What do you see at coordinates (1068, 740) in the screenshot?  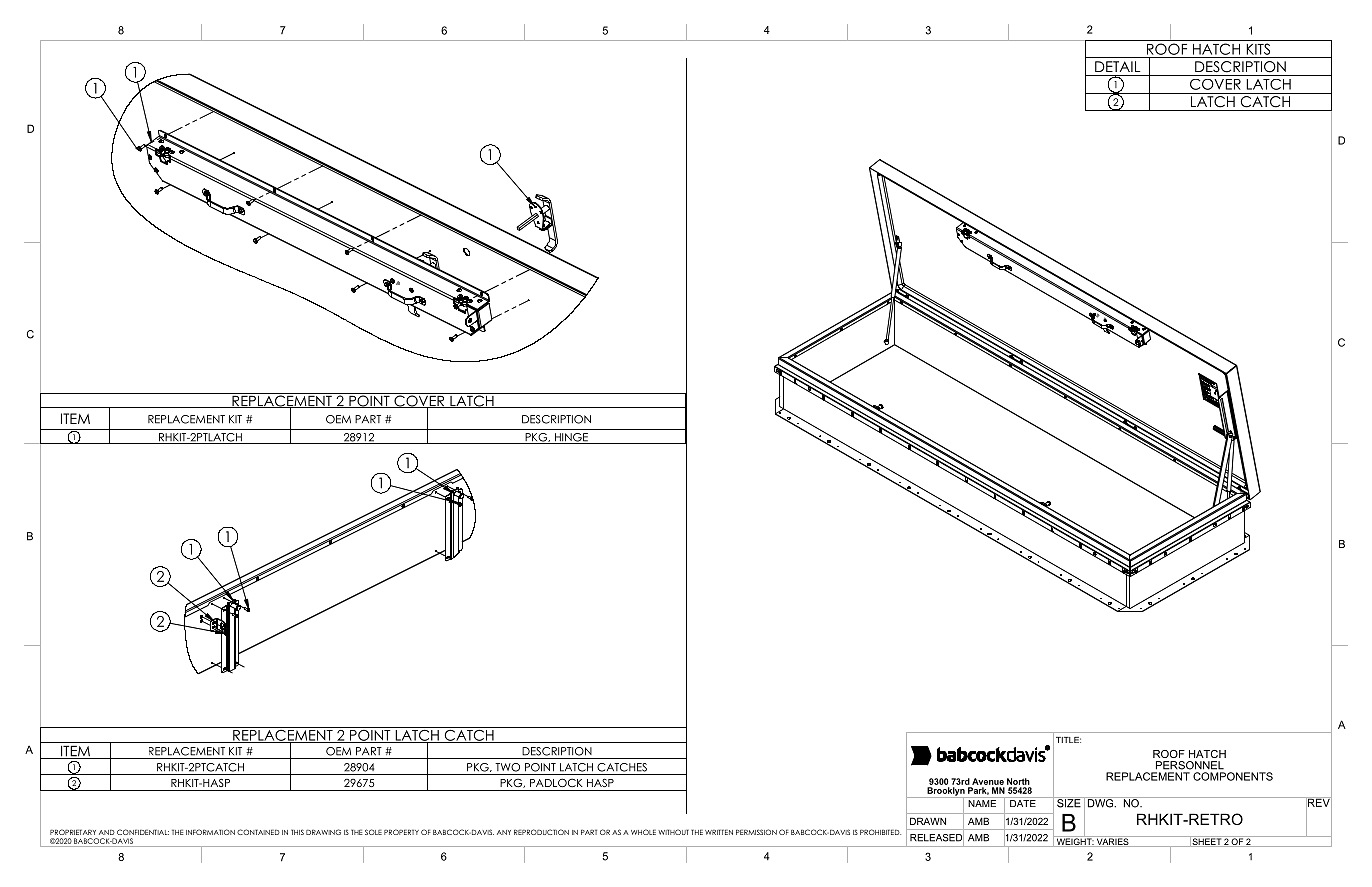 I see `TITLE` at bounding box center [1068, 740].
